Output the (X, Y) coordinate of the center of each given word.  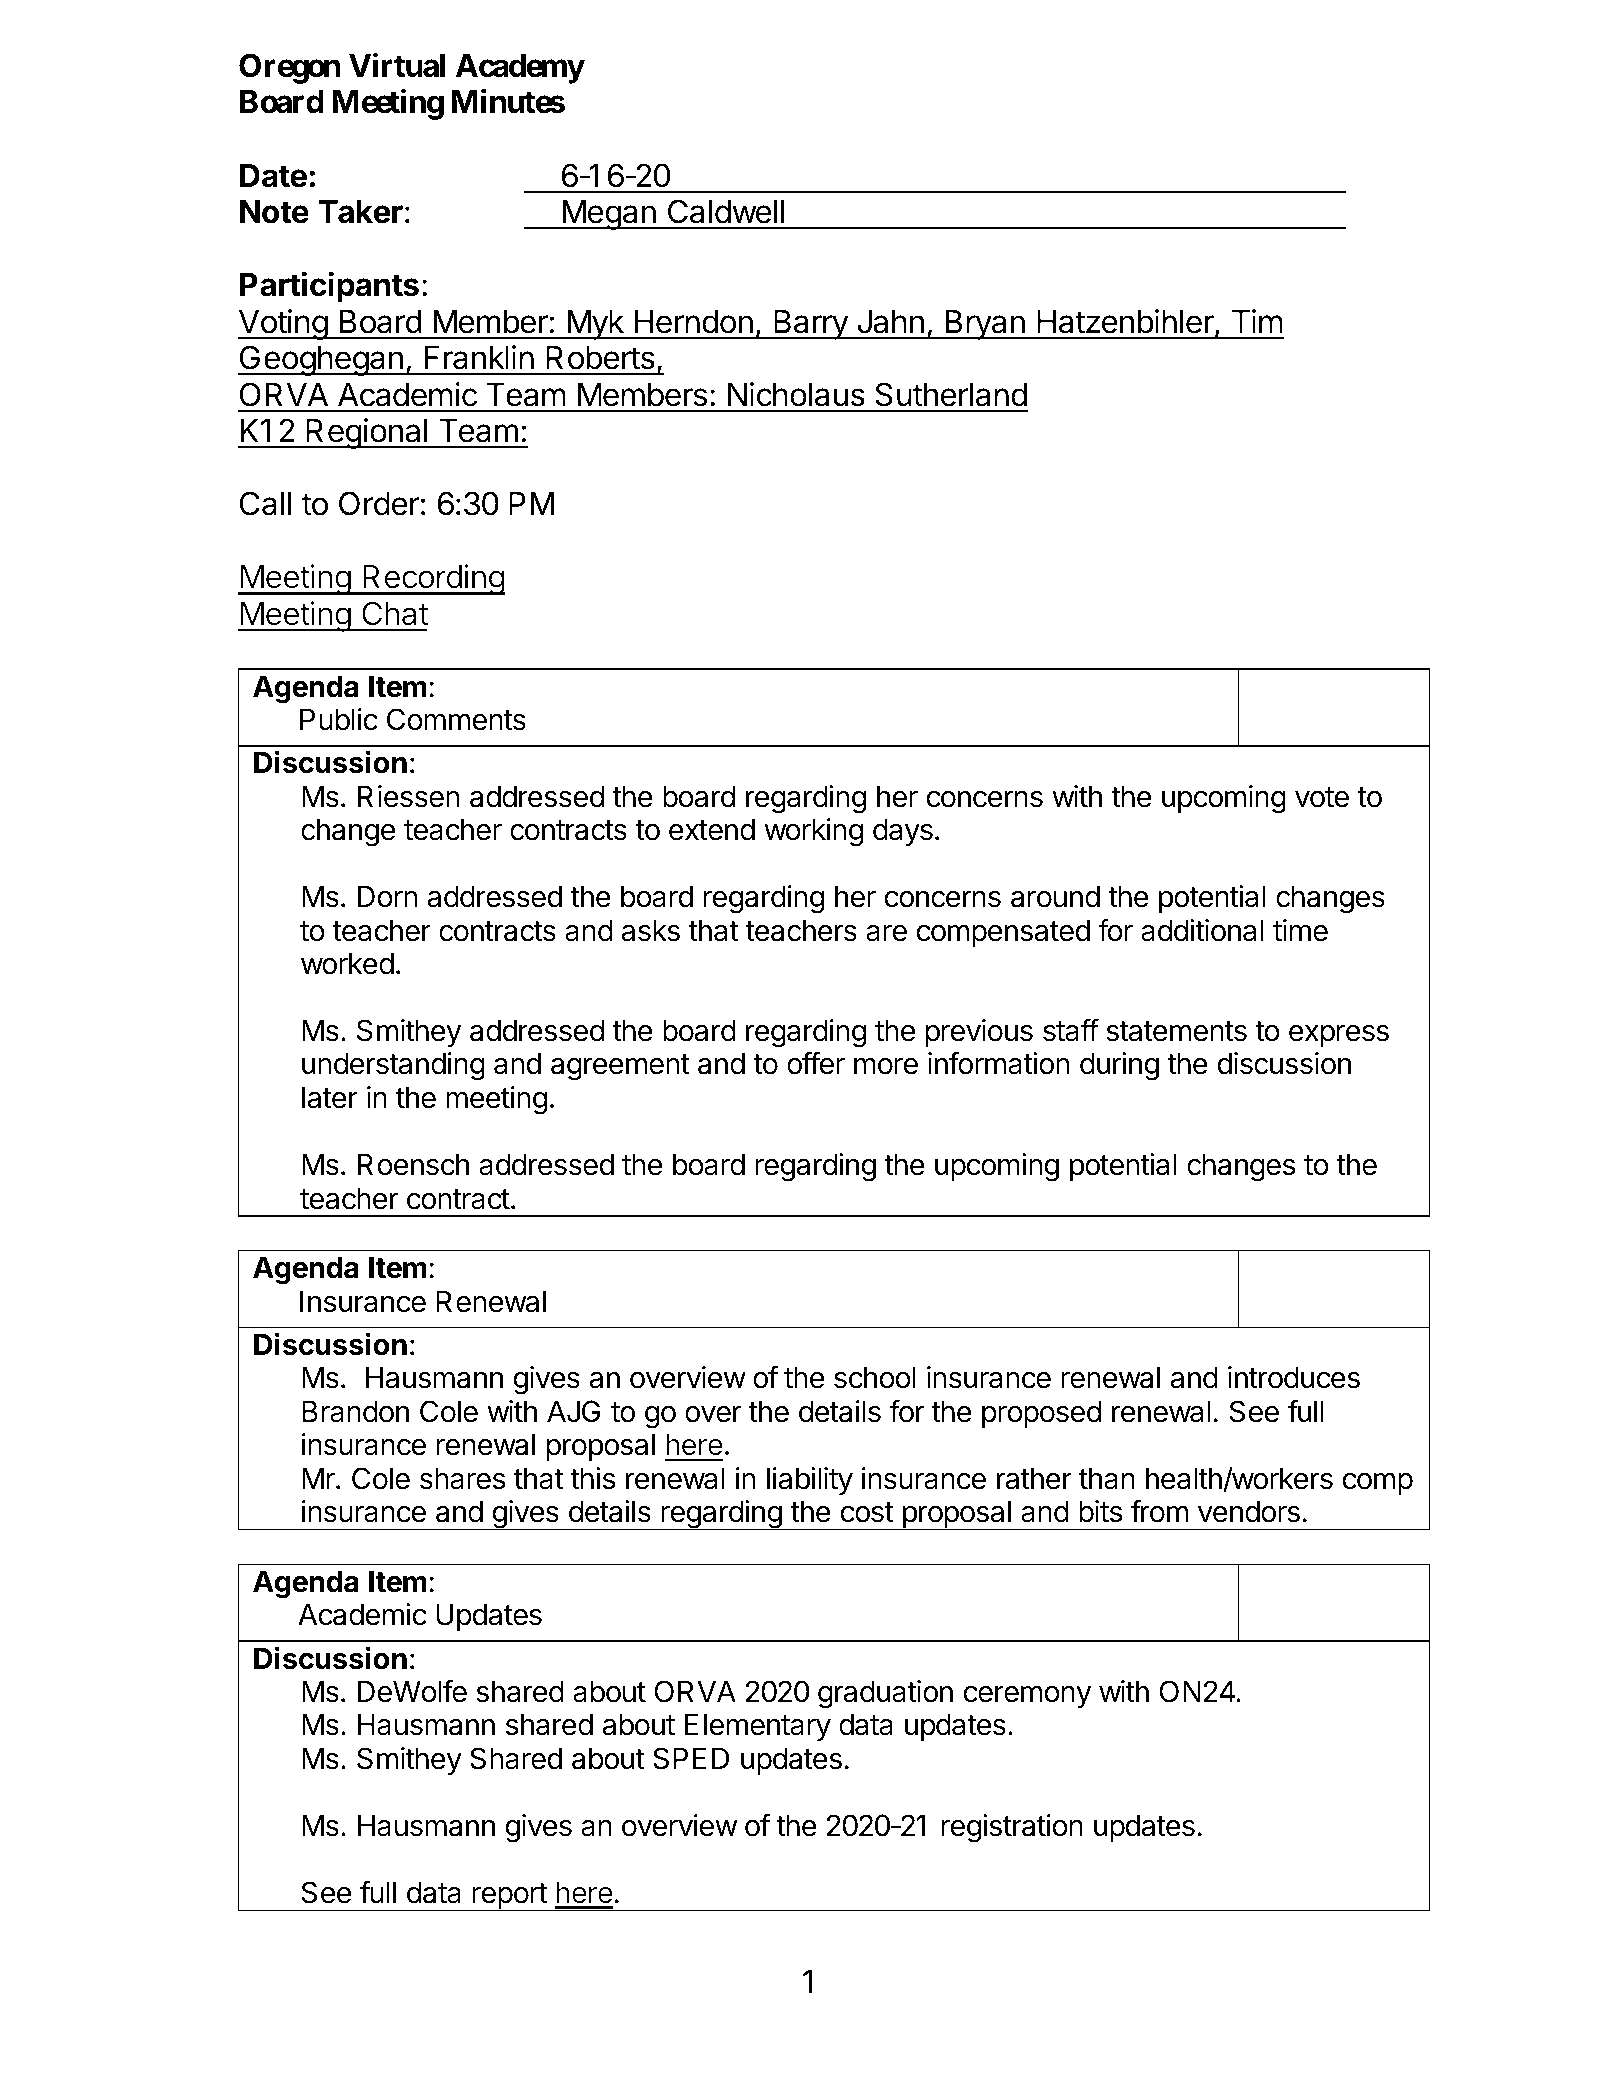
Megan (609, 215)
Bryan (985, 325)
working (813, 832)
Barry (811, 325)
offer (816, 1063)
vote (1322, 797)
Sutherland (951, 394)
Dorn (388, 896)
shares (462, 1478)
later (330, 1097)
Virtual (397, 65)
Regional (367, 433)
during (1119, 1066)
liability (810, 1481)
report (509, 1897)
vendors (1249, 1511)
